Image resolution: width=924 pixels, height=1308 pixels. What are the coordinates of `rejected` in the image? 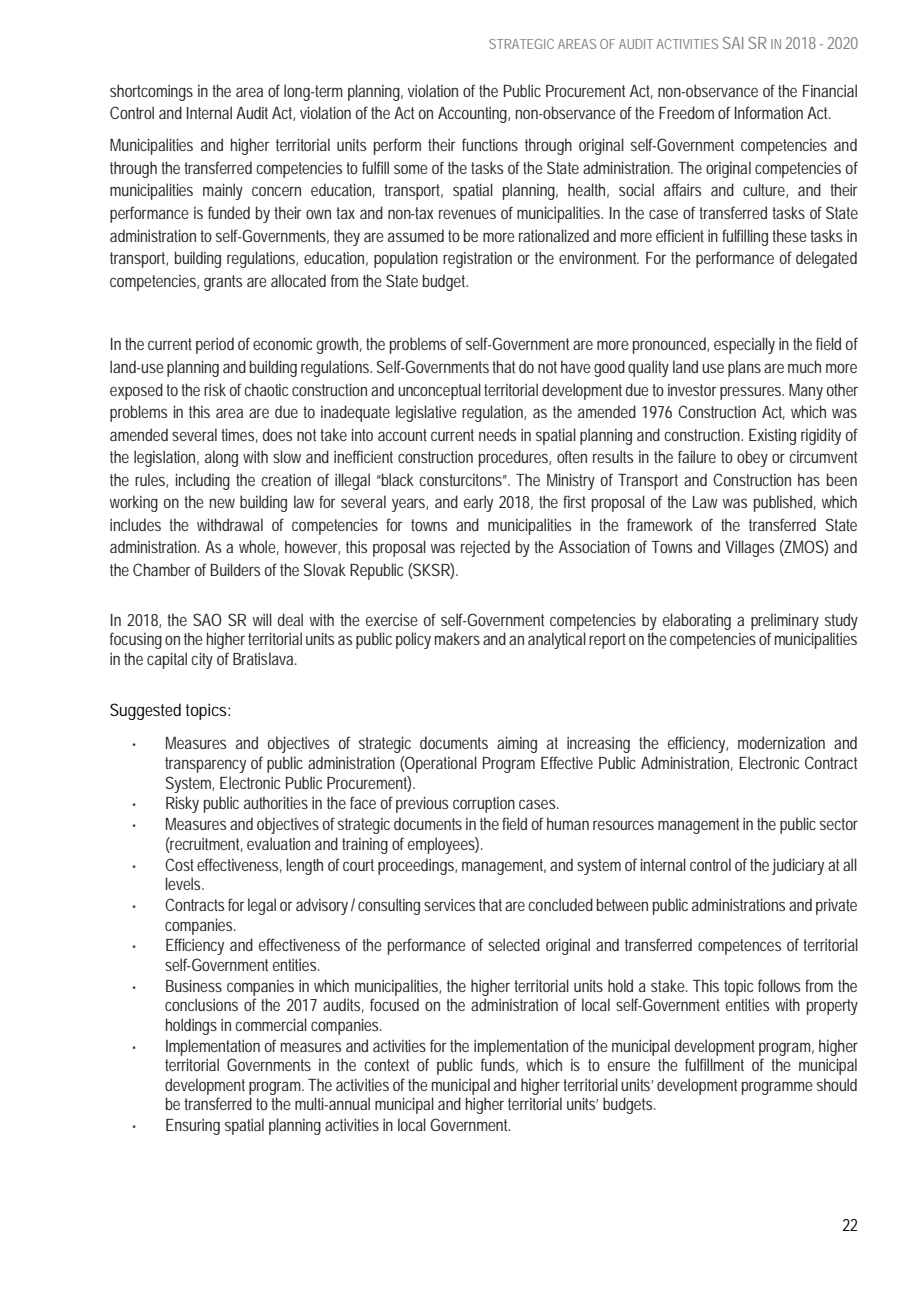 It's located at (485, 548).
